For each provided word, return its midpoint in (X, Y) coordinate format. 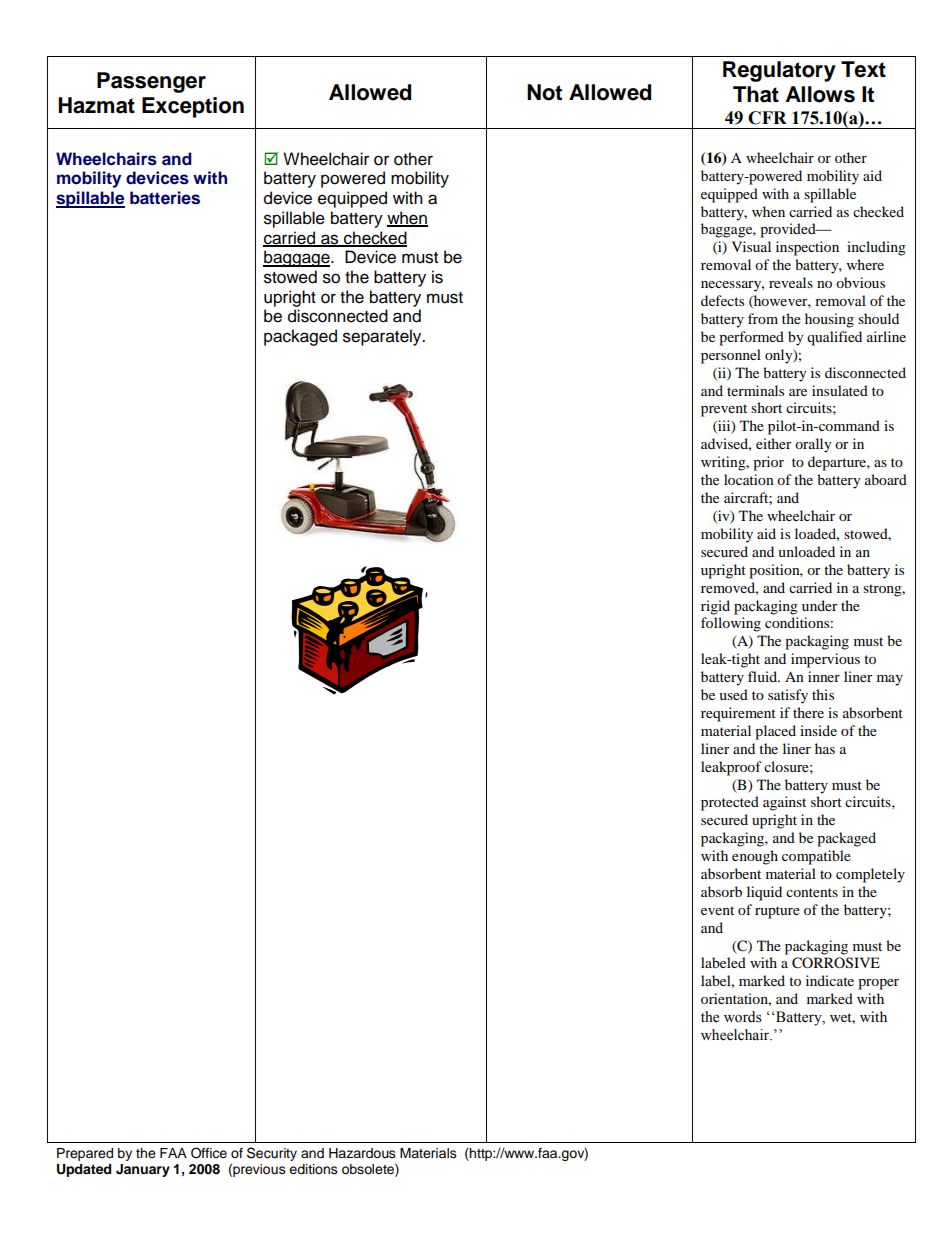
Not (544, 92)
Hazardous (362, 1153)
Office (209, 1153)
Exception (193, 107)
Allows (820, 94)
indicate (830, 980)
